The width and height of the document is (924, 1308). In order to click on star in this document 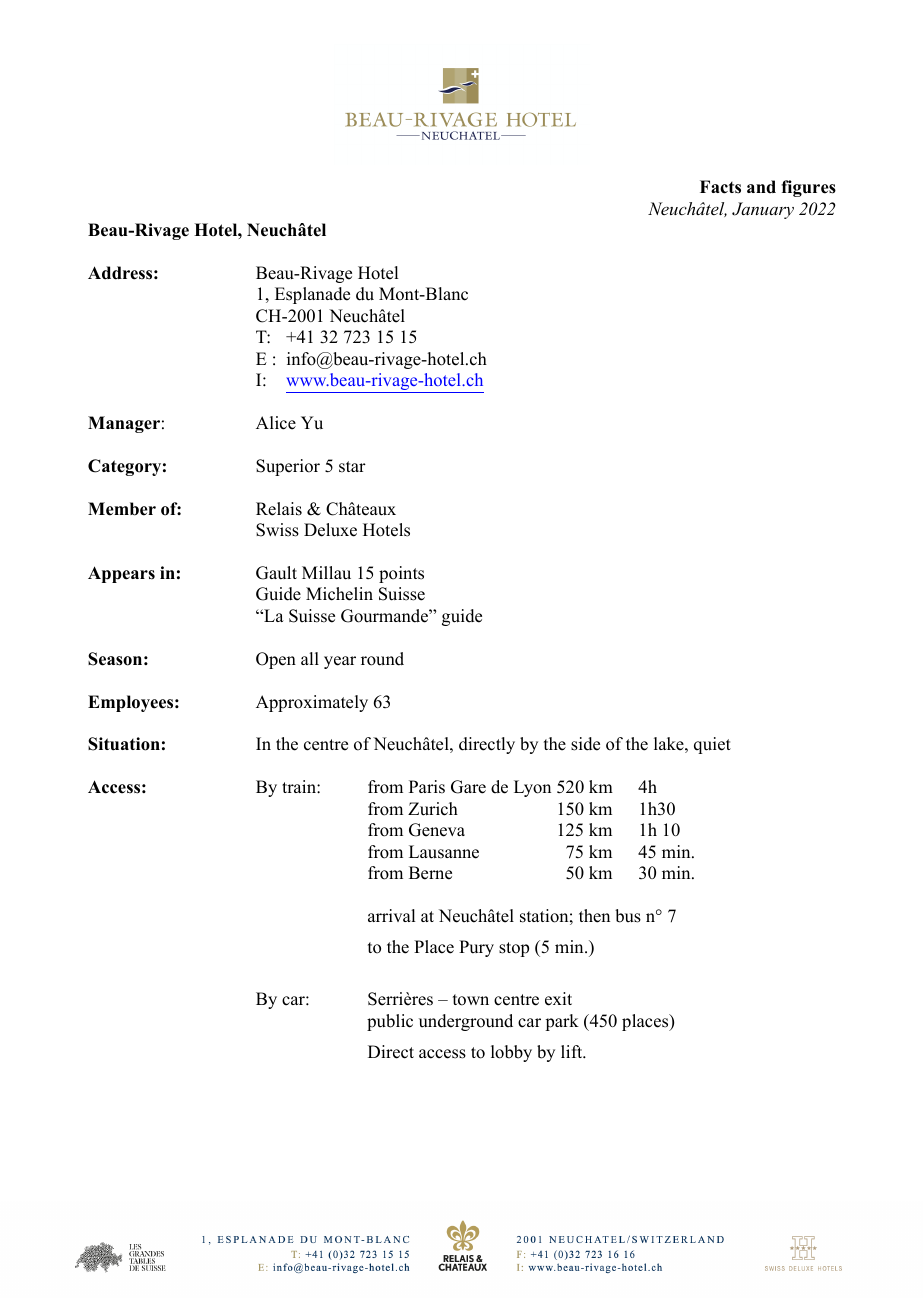, I will do `click(352, 467)`.
